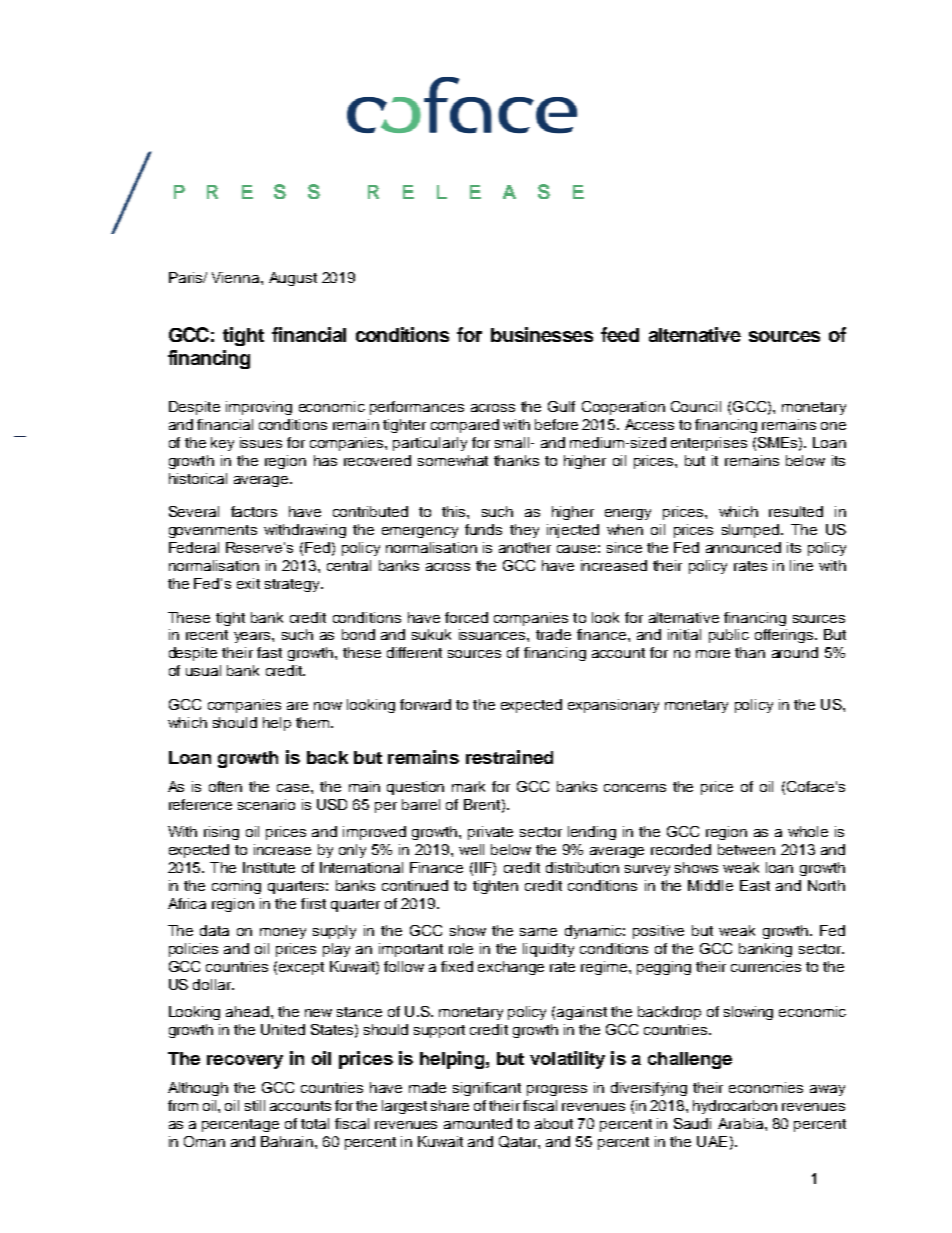  What do you see at coordinates (509, 757) in the image?
I see `restrained` at bounding box center [509, 757].
